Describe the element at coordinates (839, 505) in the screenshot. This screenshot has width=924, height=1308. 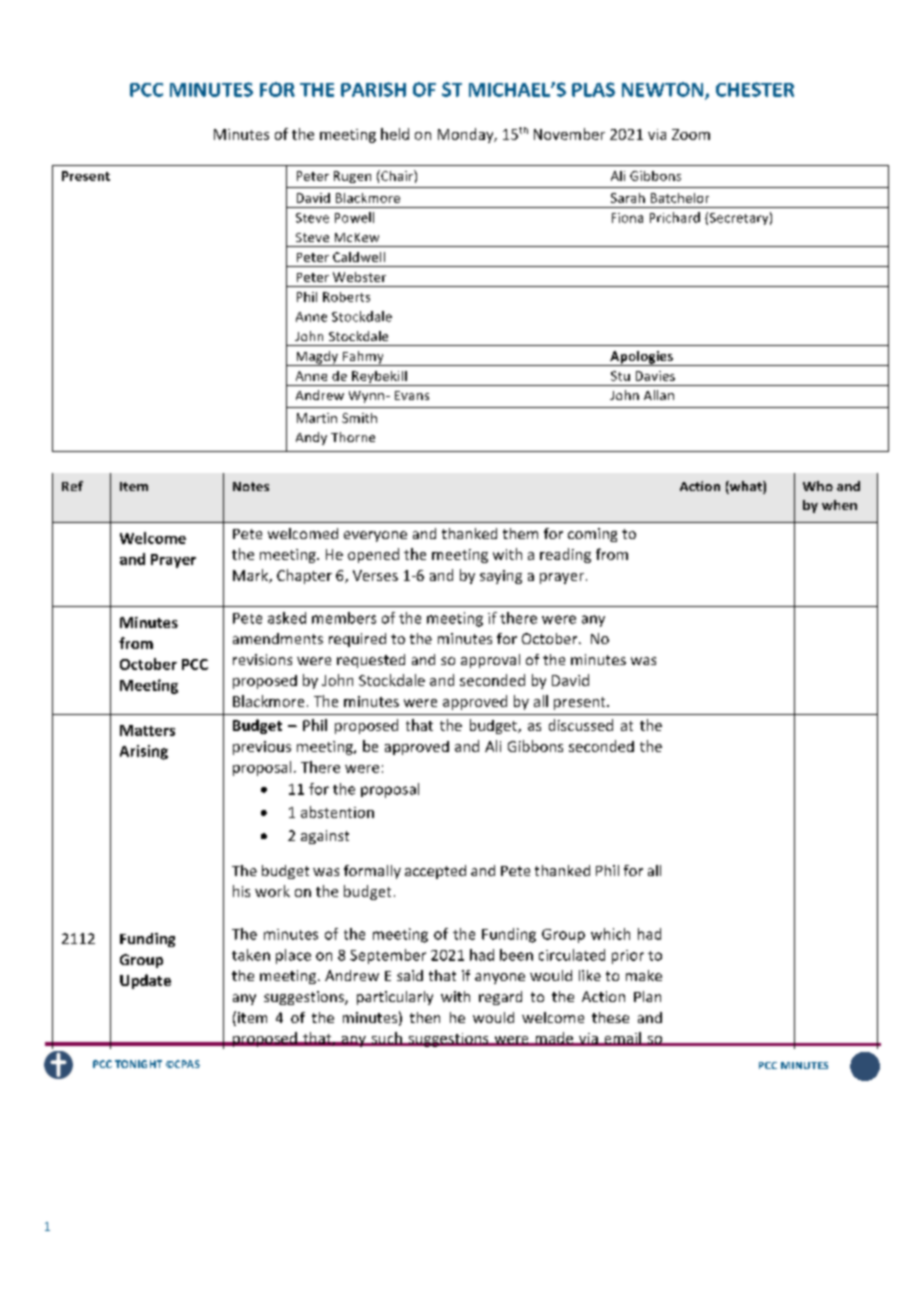
I see `when` at that location.
